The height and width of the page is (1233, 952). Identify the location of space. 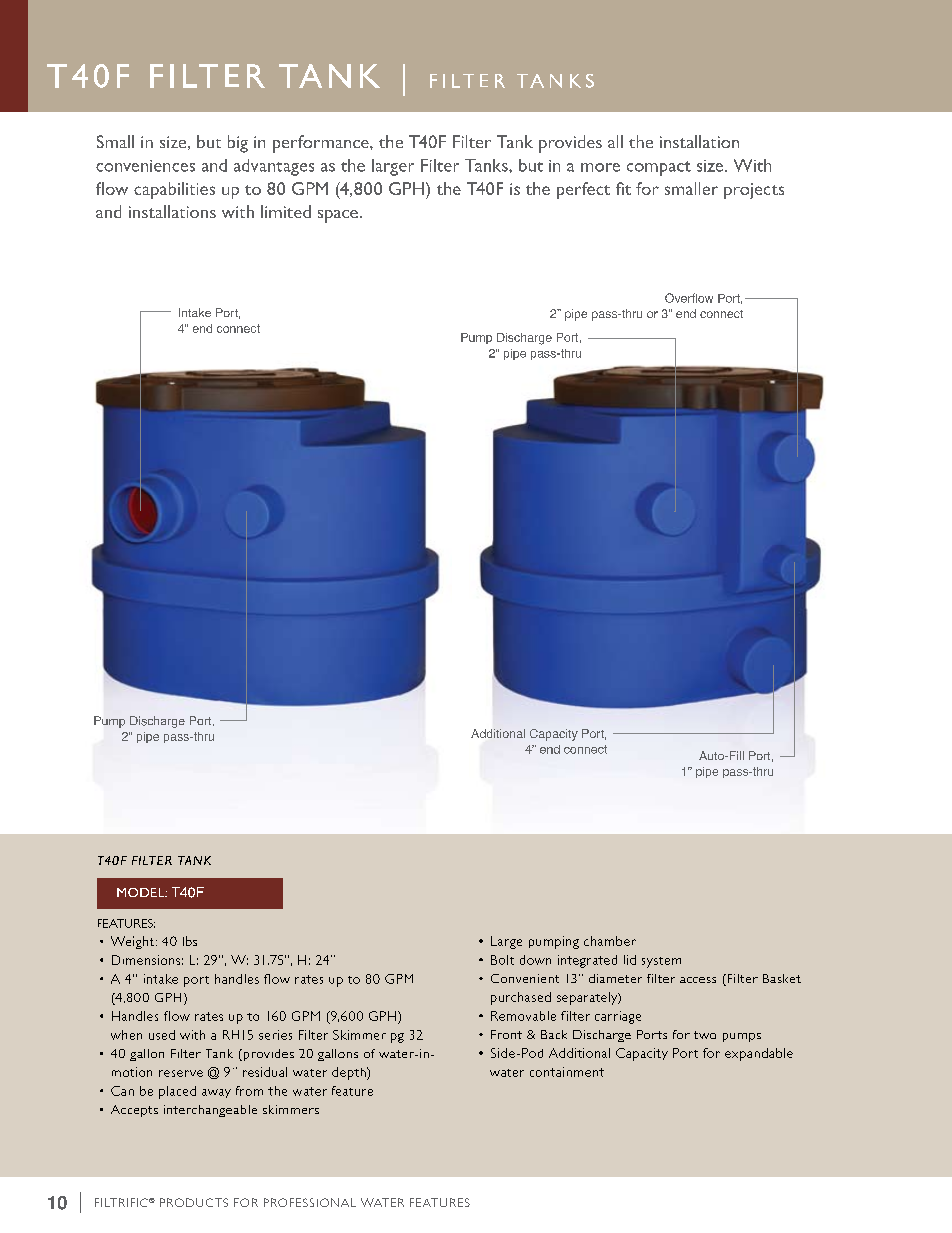
(338, 216).
